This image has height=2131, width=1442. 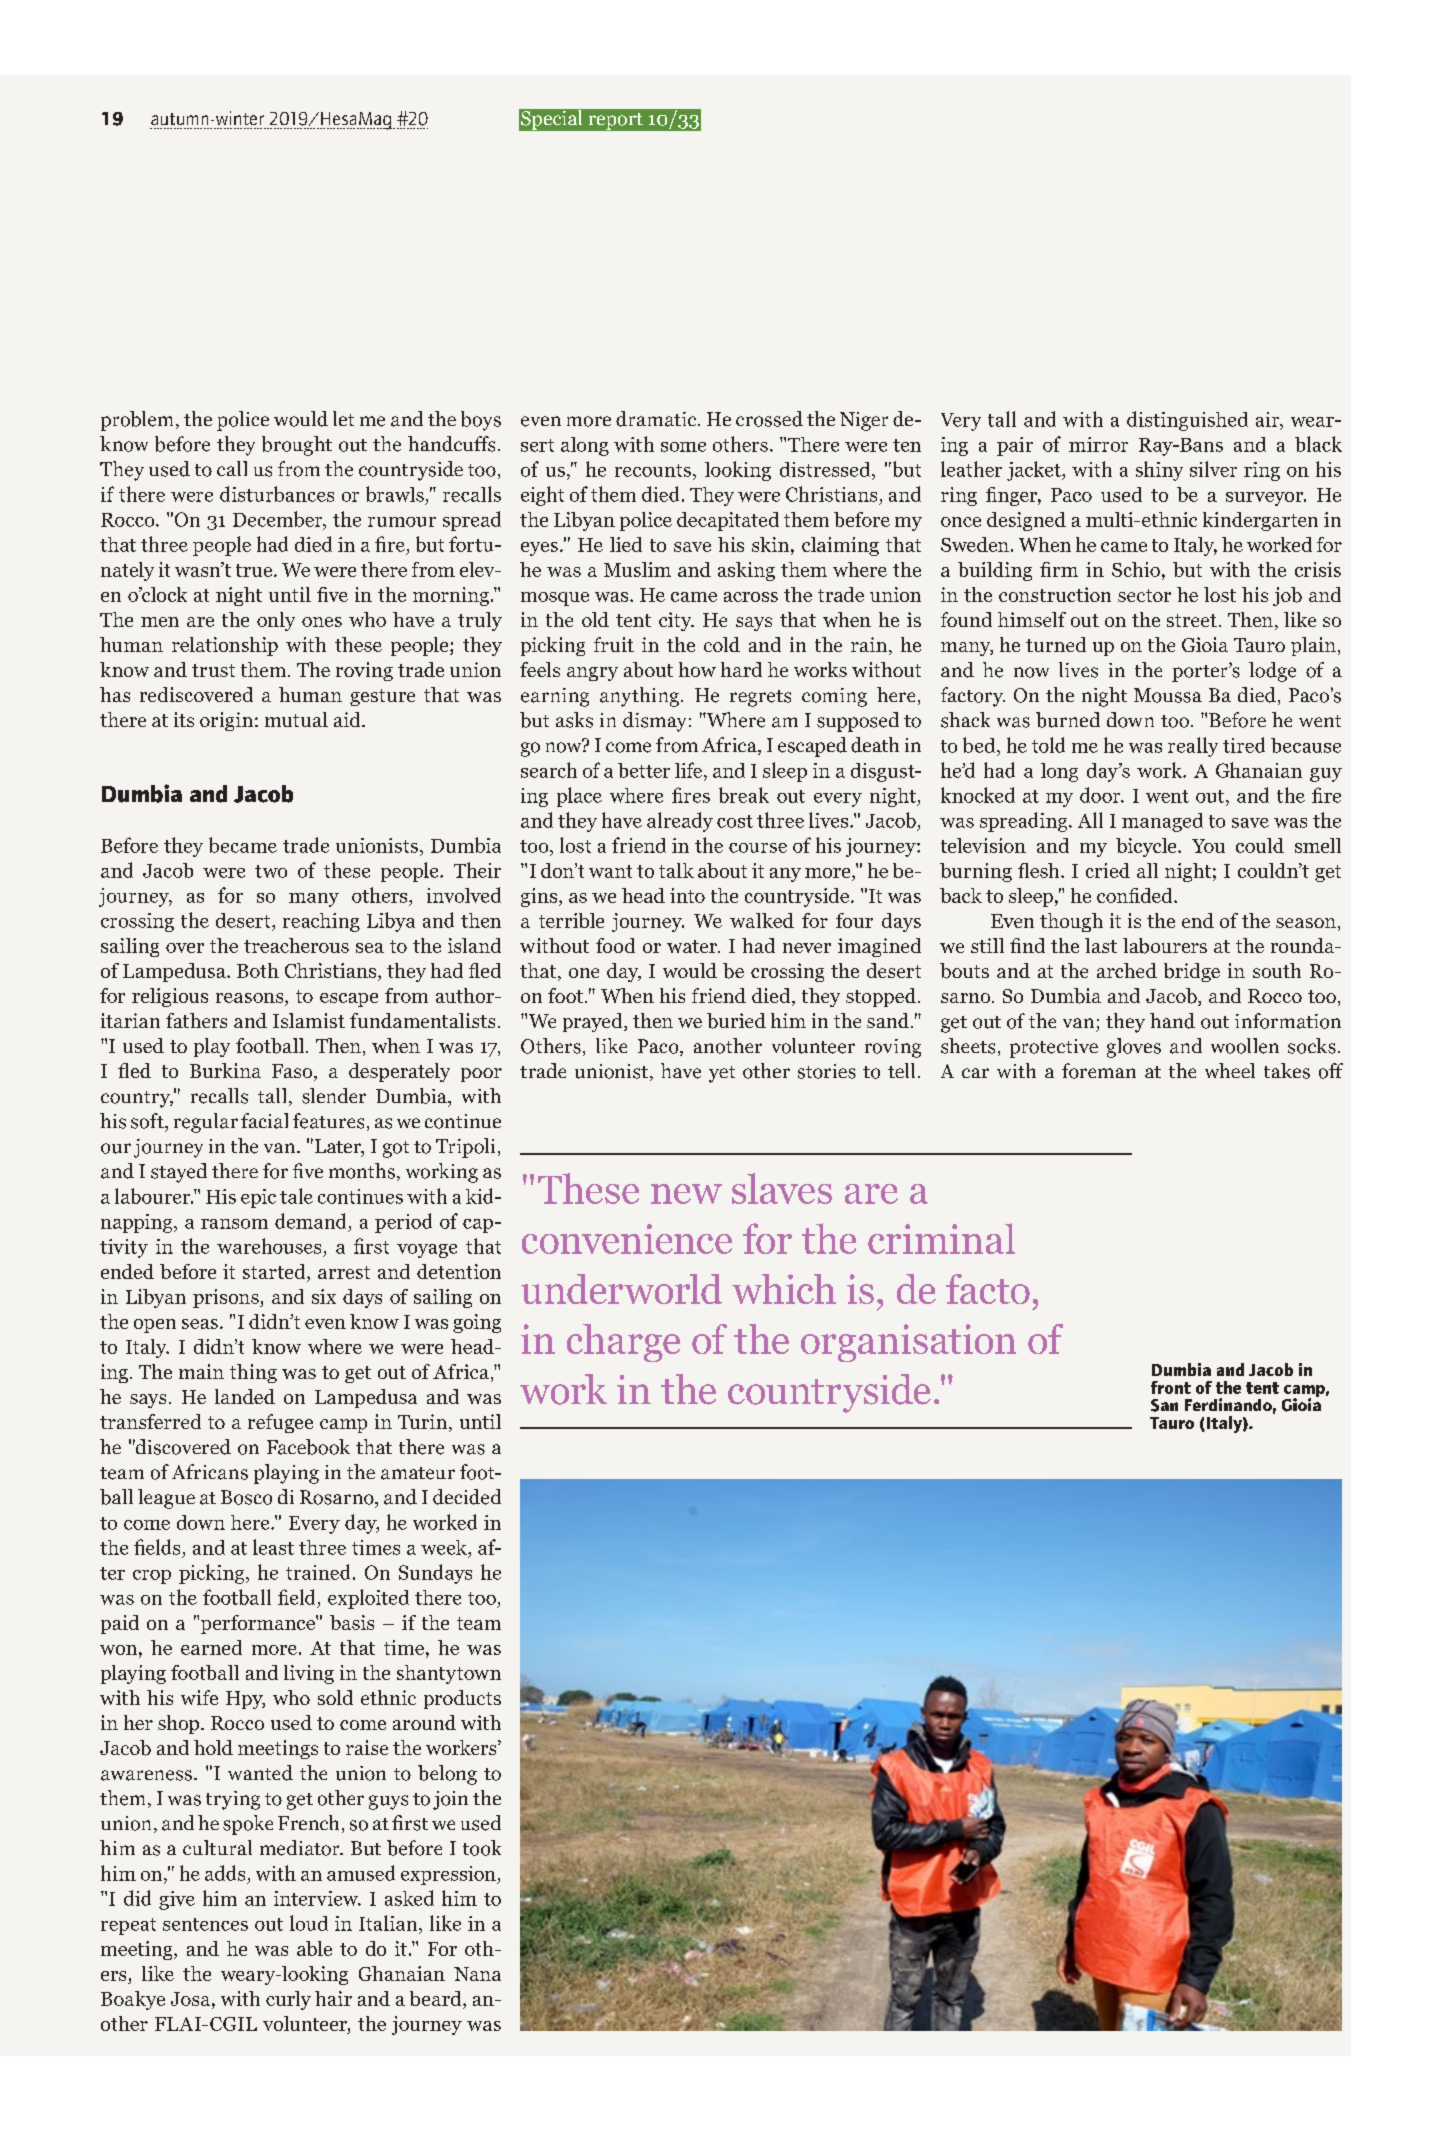 I want to click on front, so click(x=1171, y=1387).
